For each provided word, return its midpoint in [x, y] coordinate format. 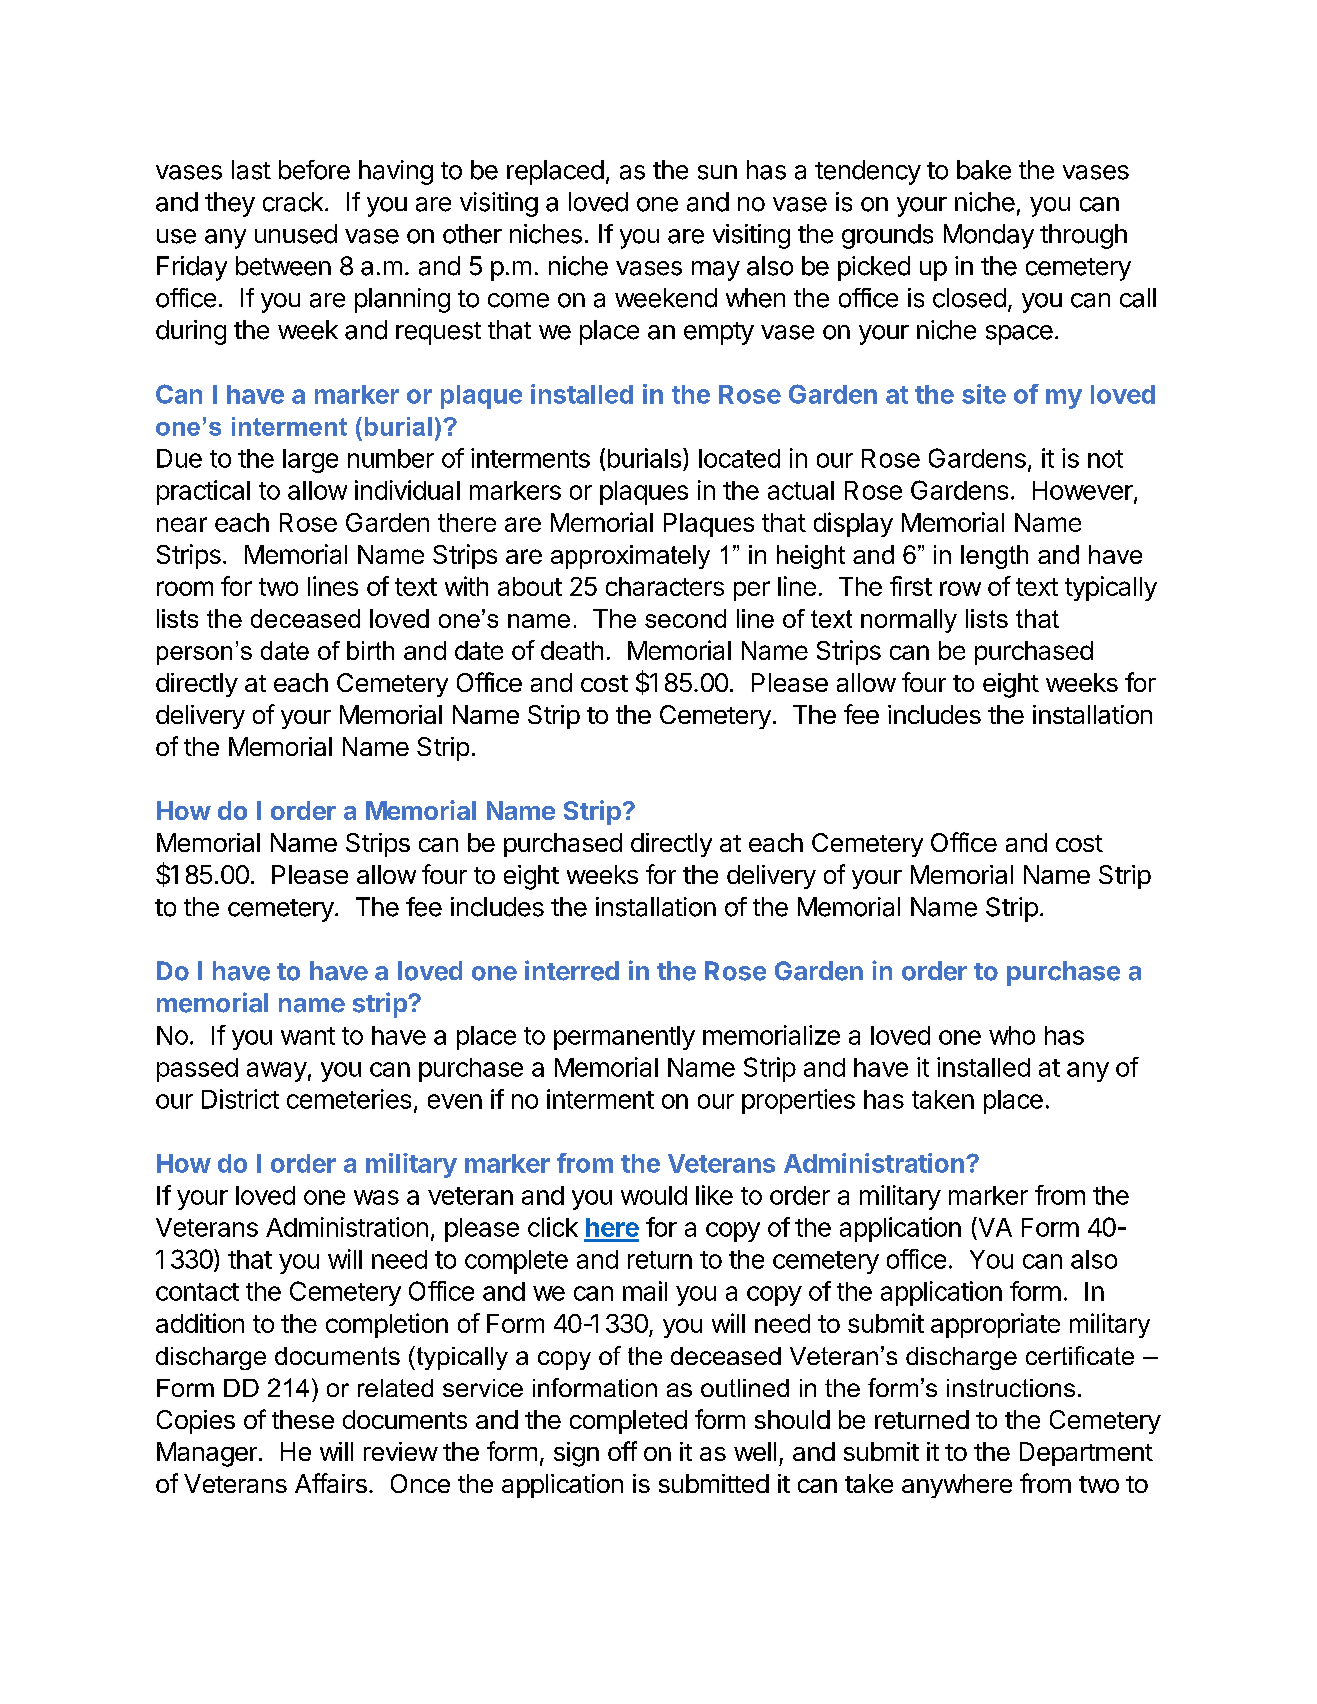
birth [370, 650]
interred [572, 970]
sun [717, 172]
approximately [630, 557]
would [654, 1195]
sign [576, 1454]
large [310, 461]
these [303, 1419]
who [1012, 1035]
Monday [989, 236]
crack [293, 202]
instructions [1011, 1388]
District [240, 1099]
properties [798, 1101]
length [994, 557]
